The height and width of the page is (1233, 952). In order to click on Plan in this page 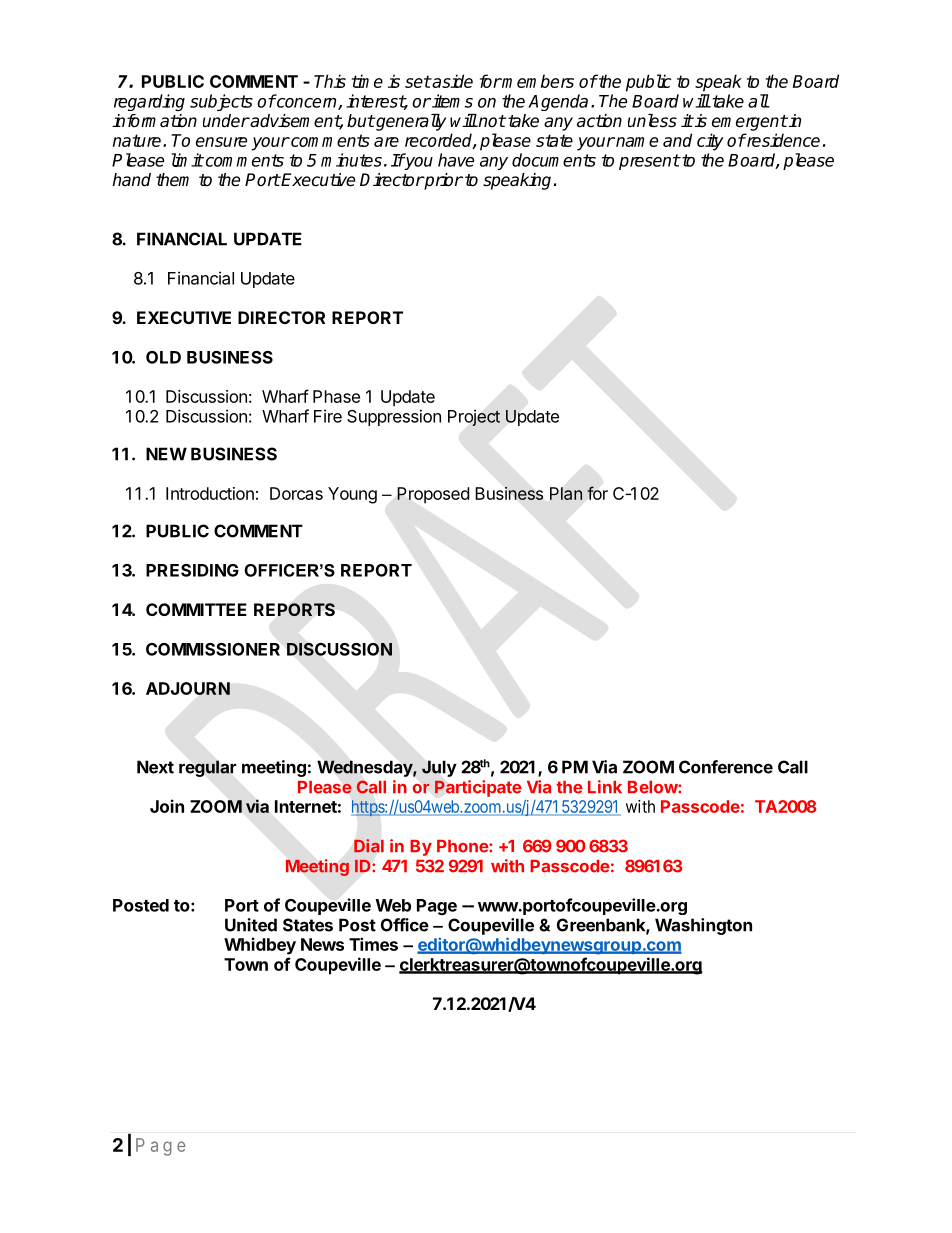, I will do `click(566, 493)`.
